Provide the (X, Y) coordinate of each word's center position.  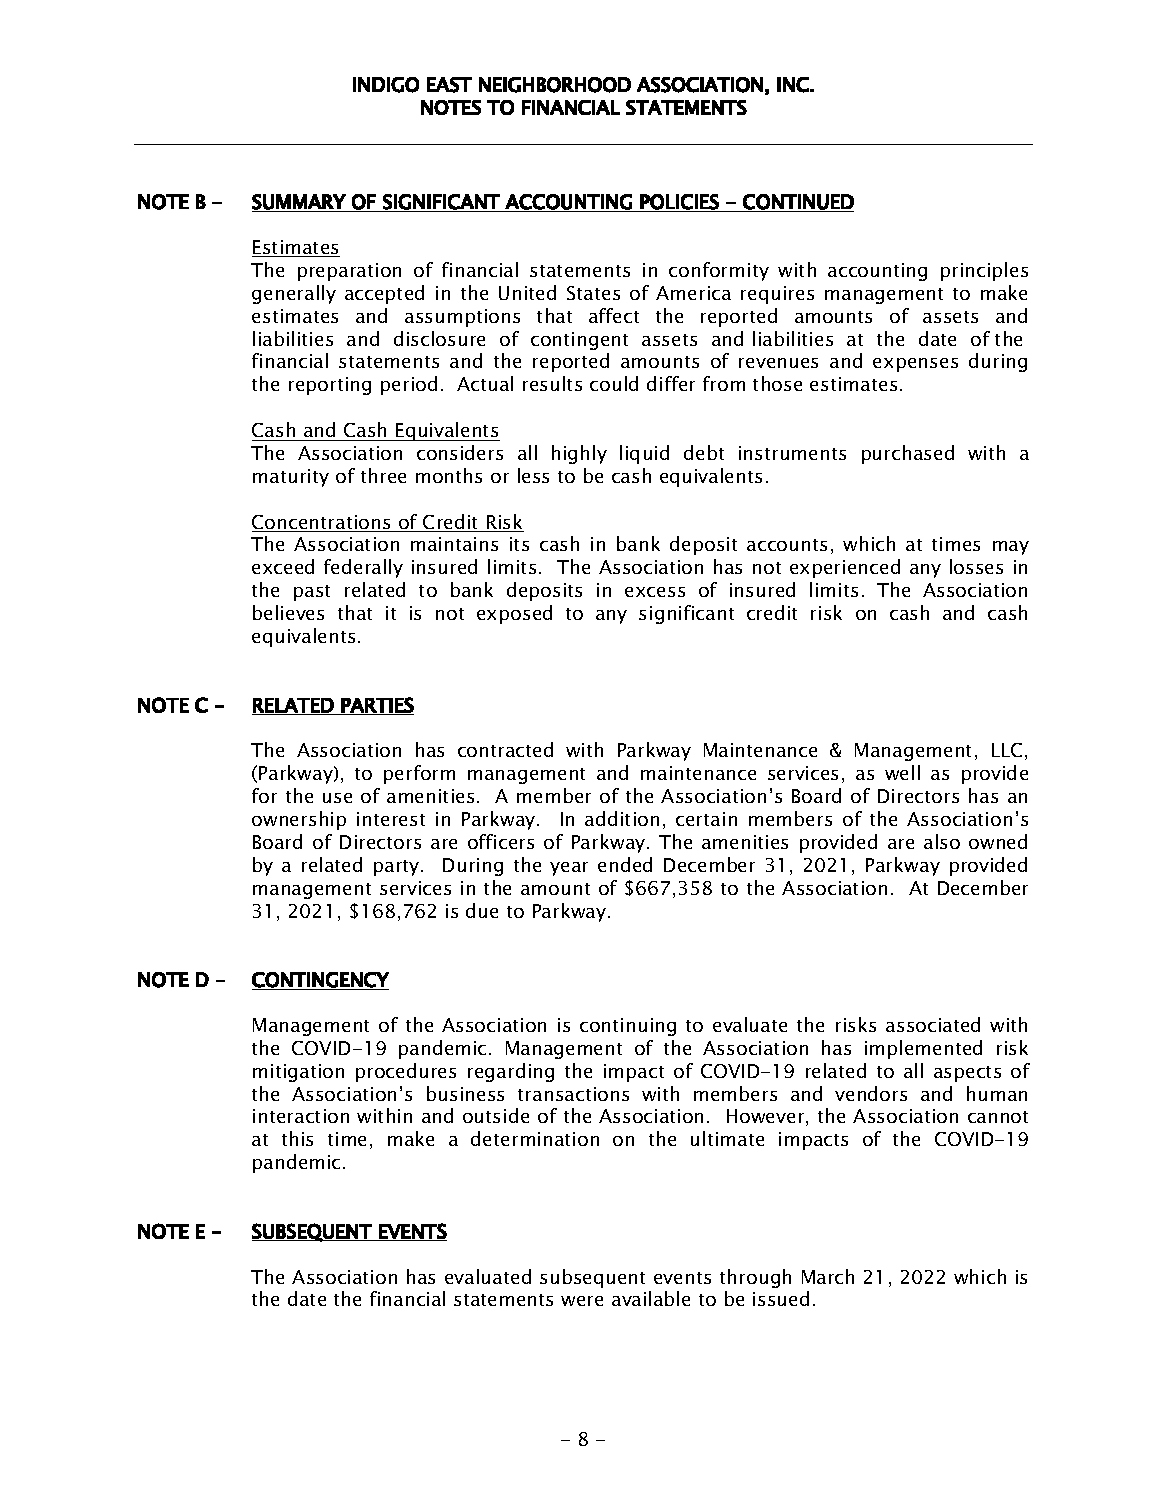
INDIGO (386, 85)
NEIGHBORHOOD (555, 85)
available (651, 1298)
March (828, 1276)
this (297, 1138)
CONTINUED (797, 203)
